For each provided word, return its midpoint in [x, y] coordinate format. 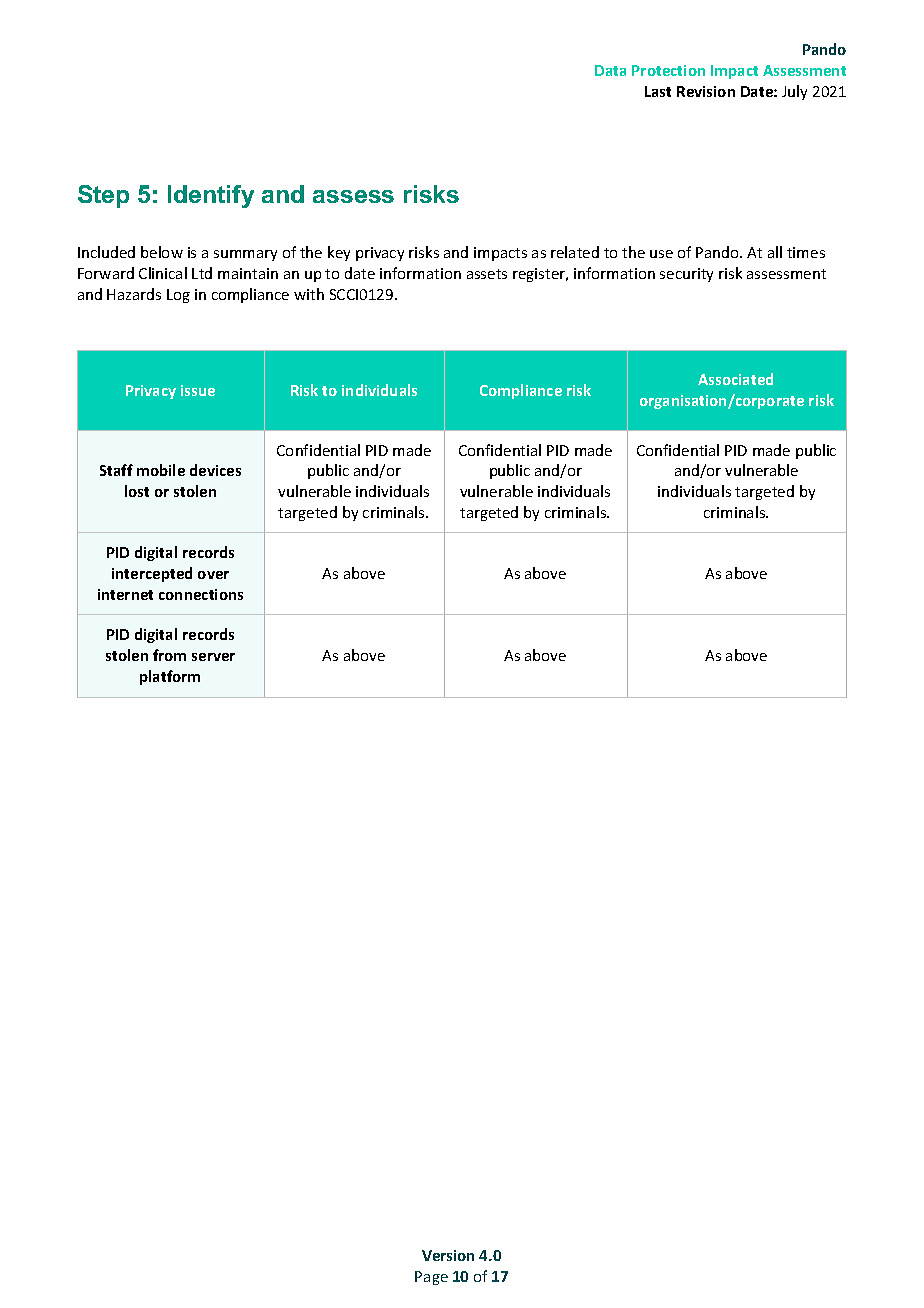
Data [610, 70]
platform [170, 677]
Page [431, 1278]
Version [448, 1255]
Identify [211, 196]
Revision [706, 91]
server [213, 657]
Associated [735, 379]
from [169, 655]
